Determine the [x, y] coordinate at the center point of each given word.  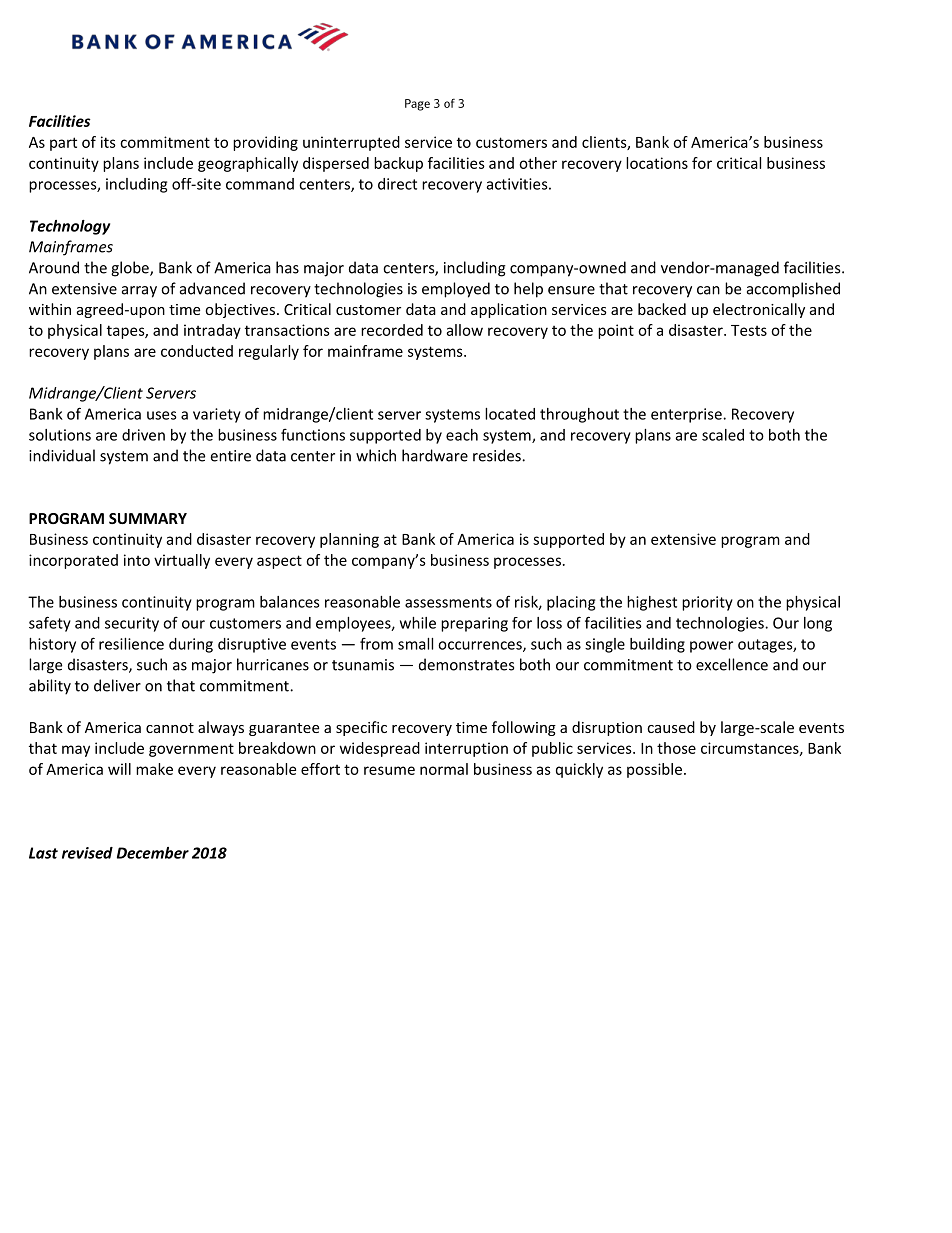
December [153, 853]
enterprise [687, 415]
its [108, 142]
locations [657, 163]
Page [417, 105]
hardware [435, 455]
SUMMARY [148, 518]
